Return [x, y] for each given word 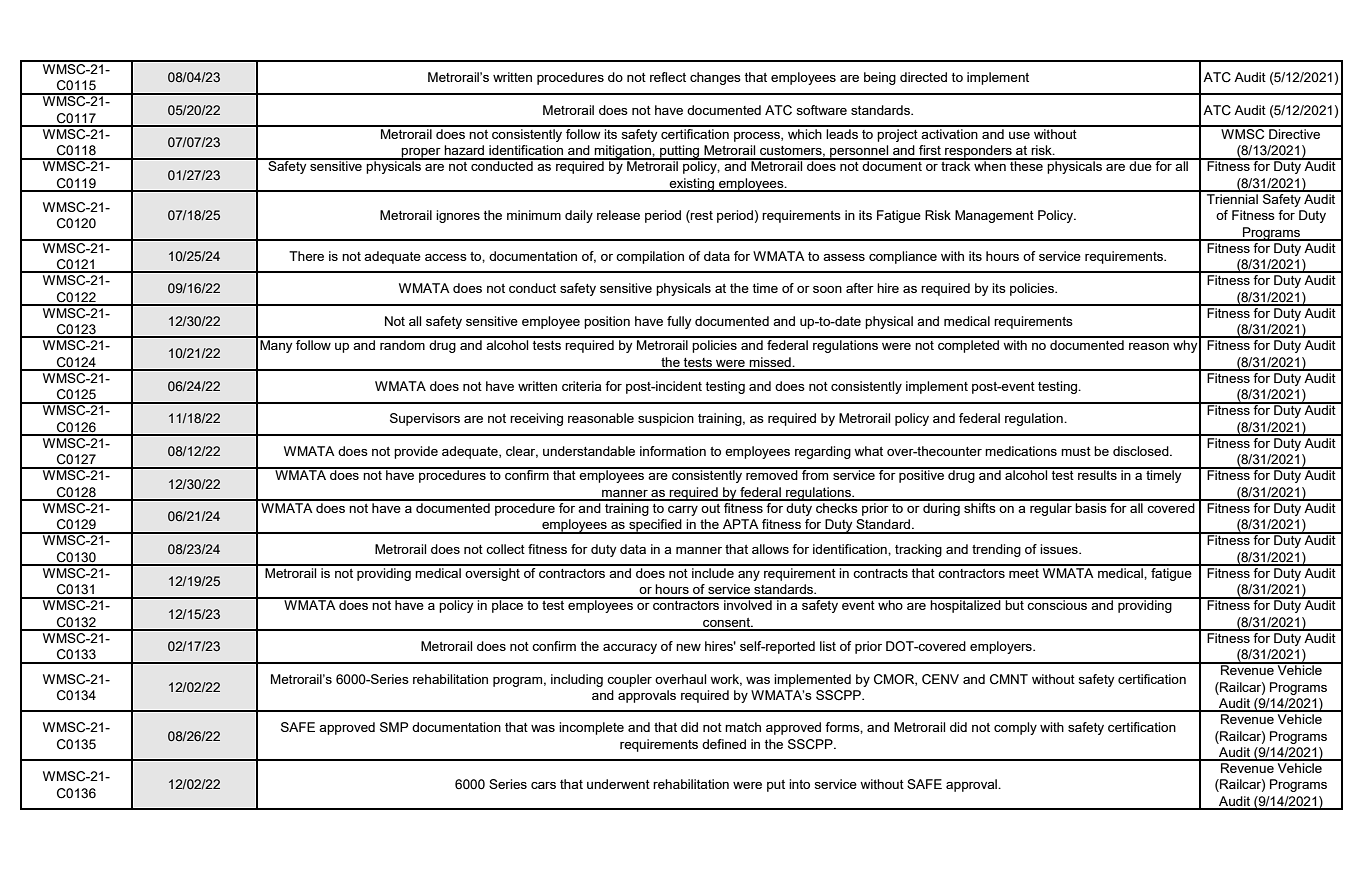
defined [724, 744]
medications [1021, 451]
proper [421, 154]
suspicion [666, 419]
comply [1015, 728]
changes [715, 78]
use [1019, 135]
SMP [394, 727]
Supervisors [425, 419]
